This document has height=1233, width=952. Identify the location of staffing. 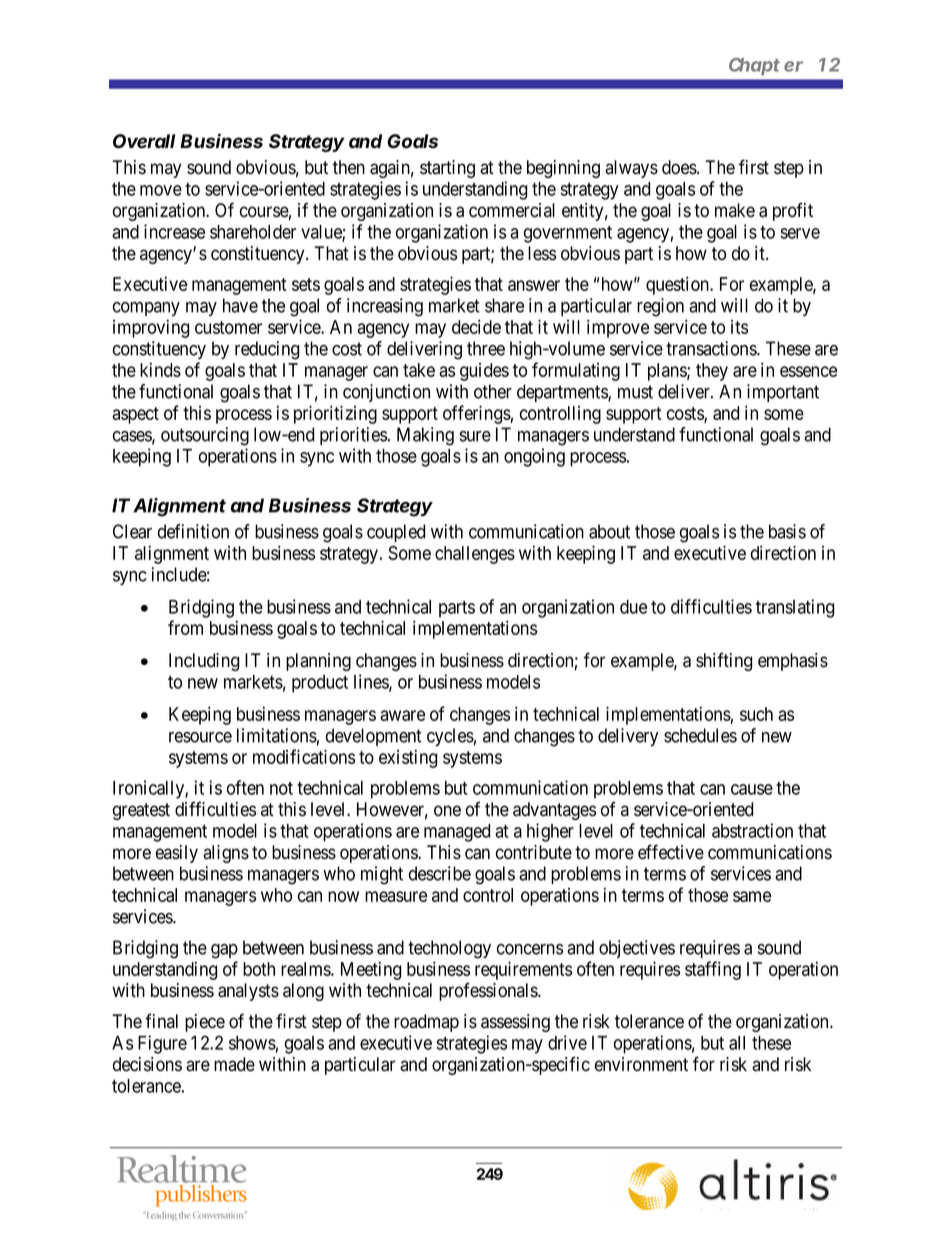
(713, 970).
